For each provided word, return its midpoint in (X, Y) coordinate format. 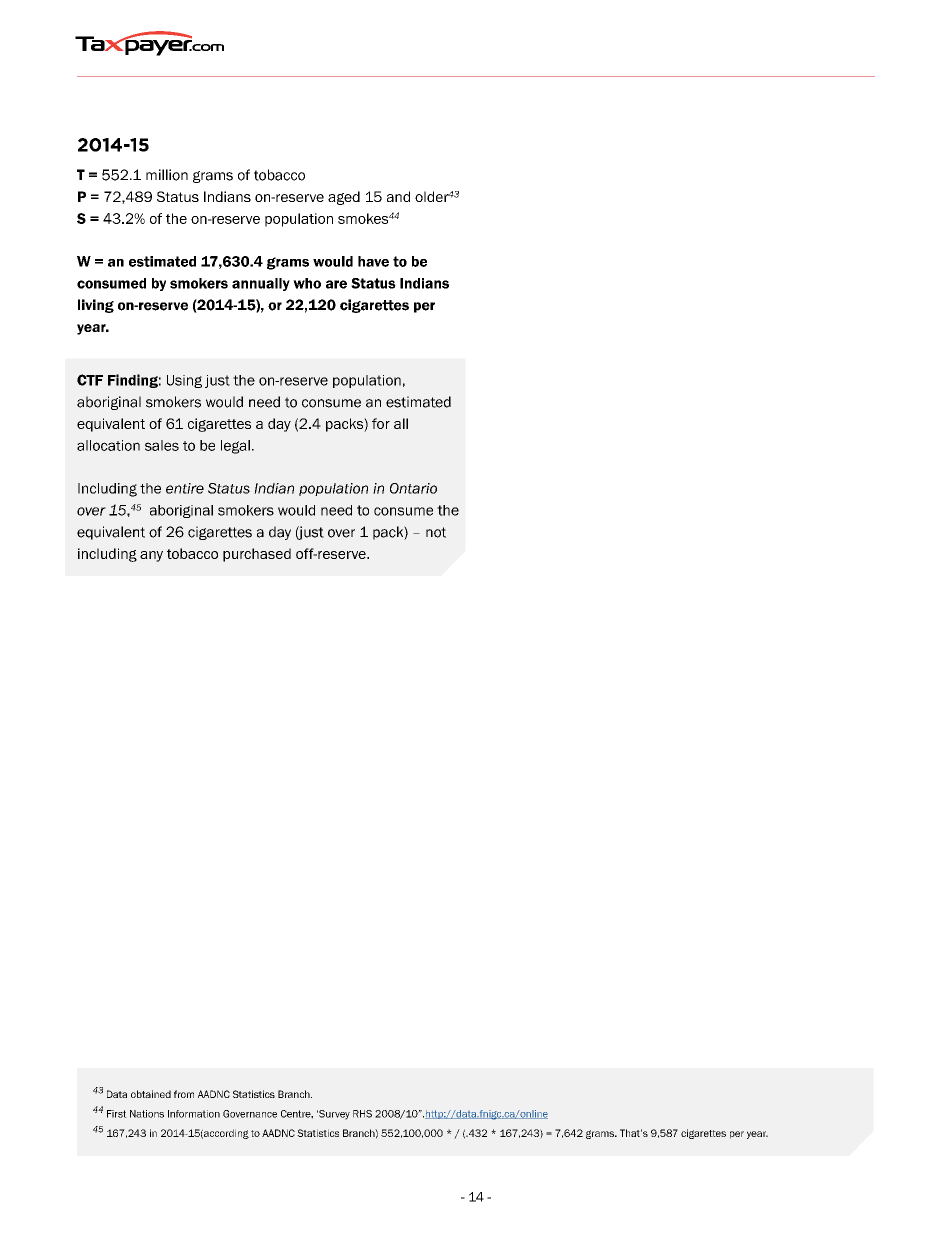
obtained (151, 1094)
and (398, 196)
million (167, 175)
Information (194, 1114)
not (436, 532)
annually (261, 284)
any (151, 556)
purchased (257, 555)
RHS (362, 1114)
